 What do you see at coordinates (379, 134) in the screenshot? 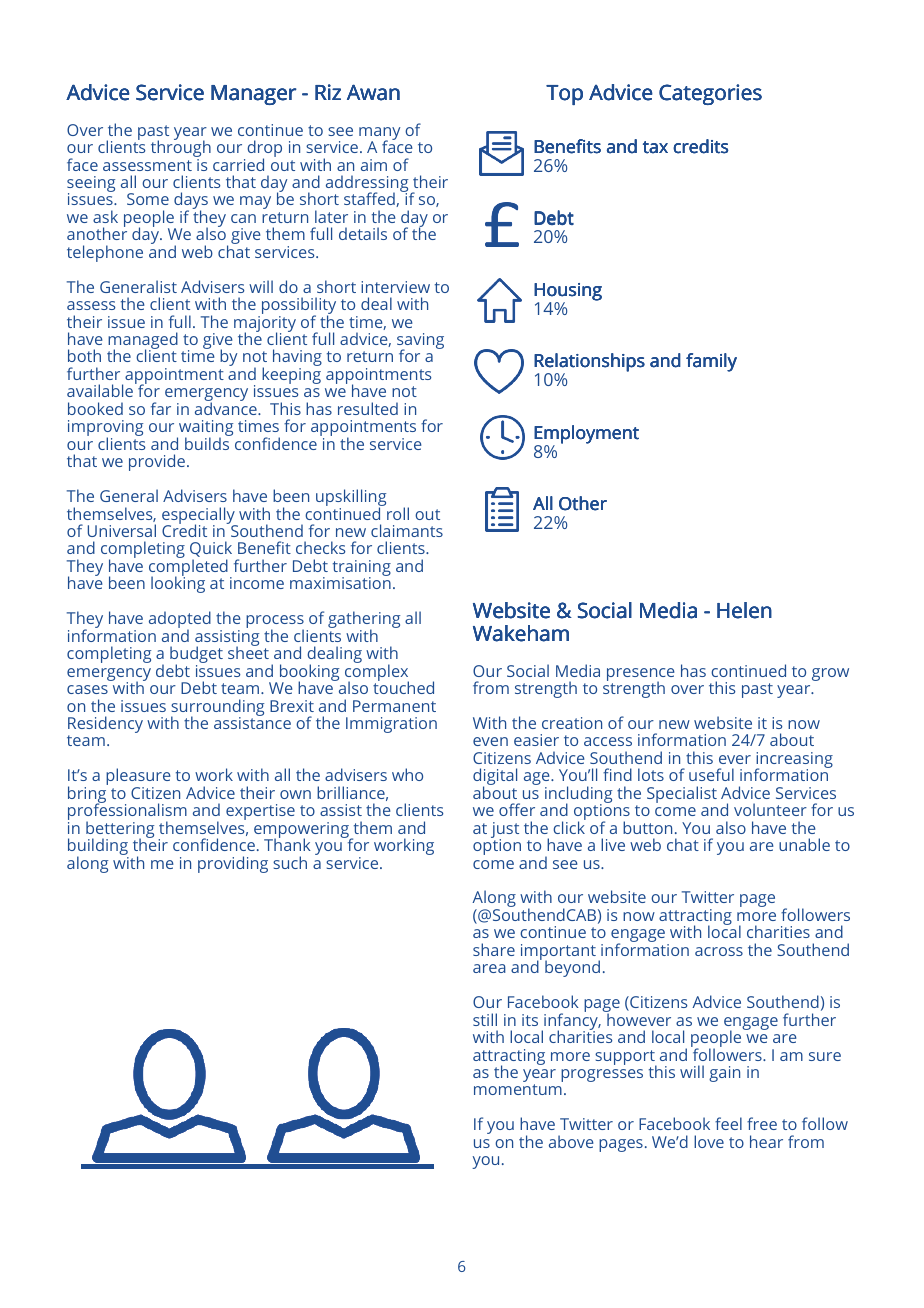
I see `many` at bounding box center [379, 134].
